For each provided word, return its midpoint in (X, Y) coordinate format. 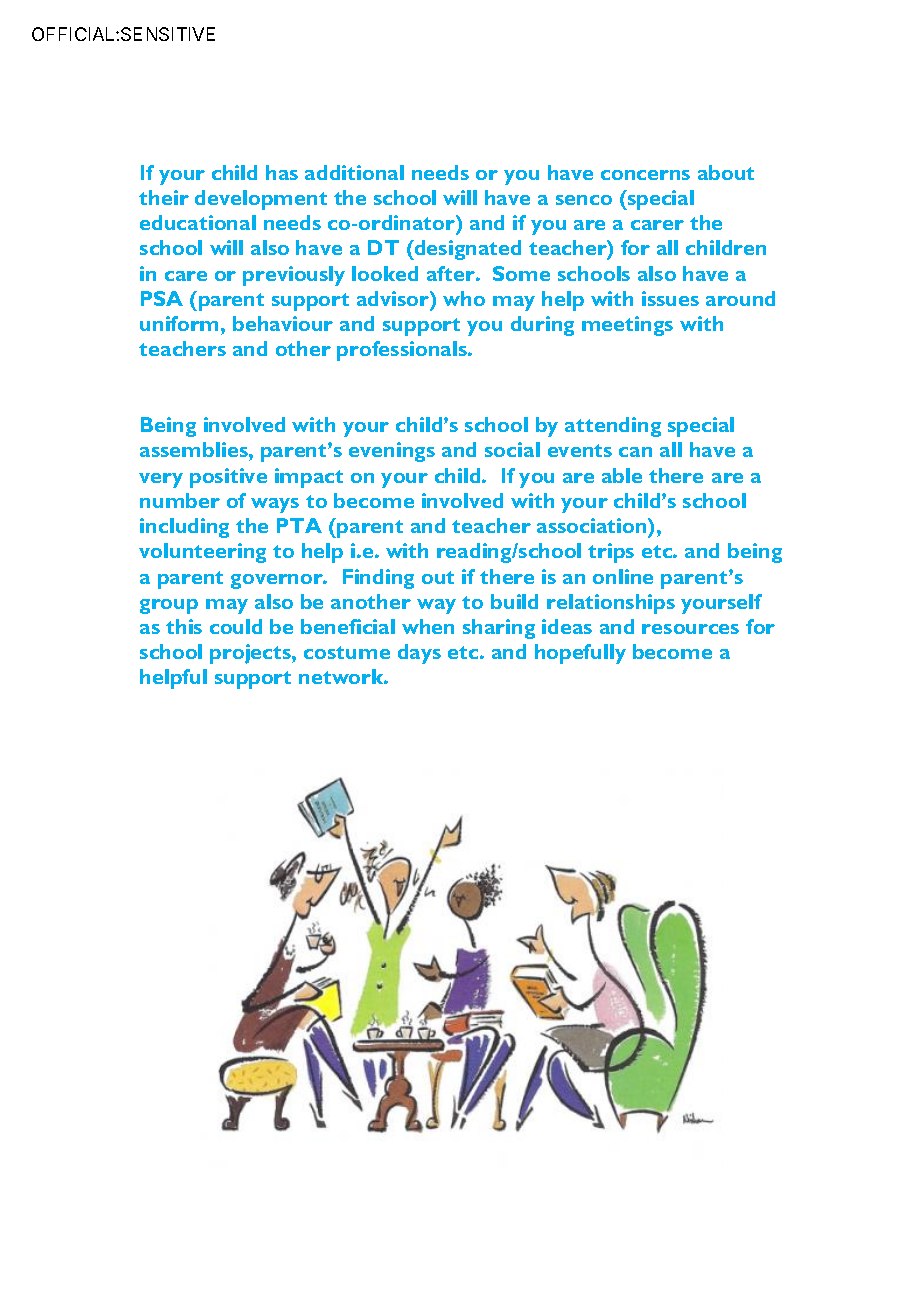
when (428, 626)
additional (354, 172)
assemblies (195, 449)
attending (613, 427)
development (261, 200)
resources (690, 629)
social (512, 449)
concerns (645, 175)
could (236, 626)
